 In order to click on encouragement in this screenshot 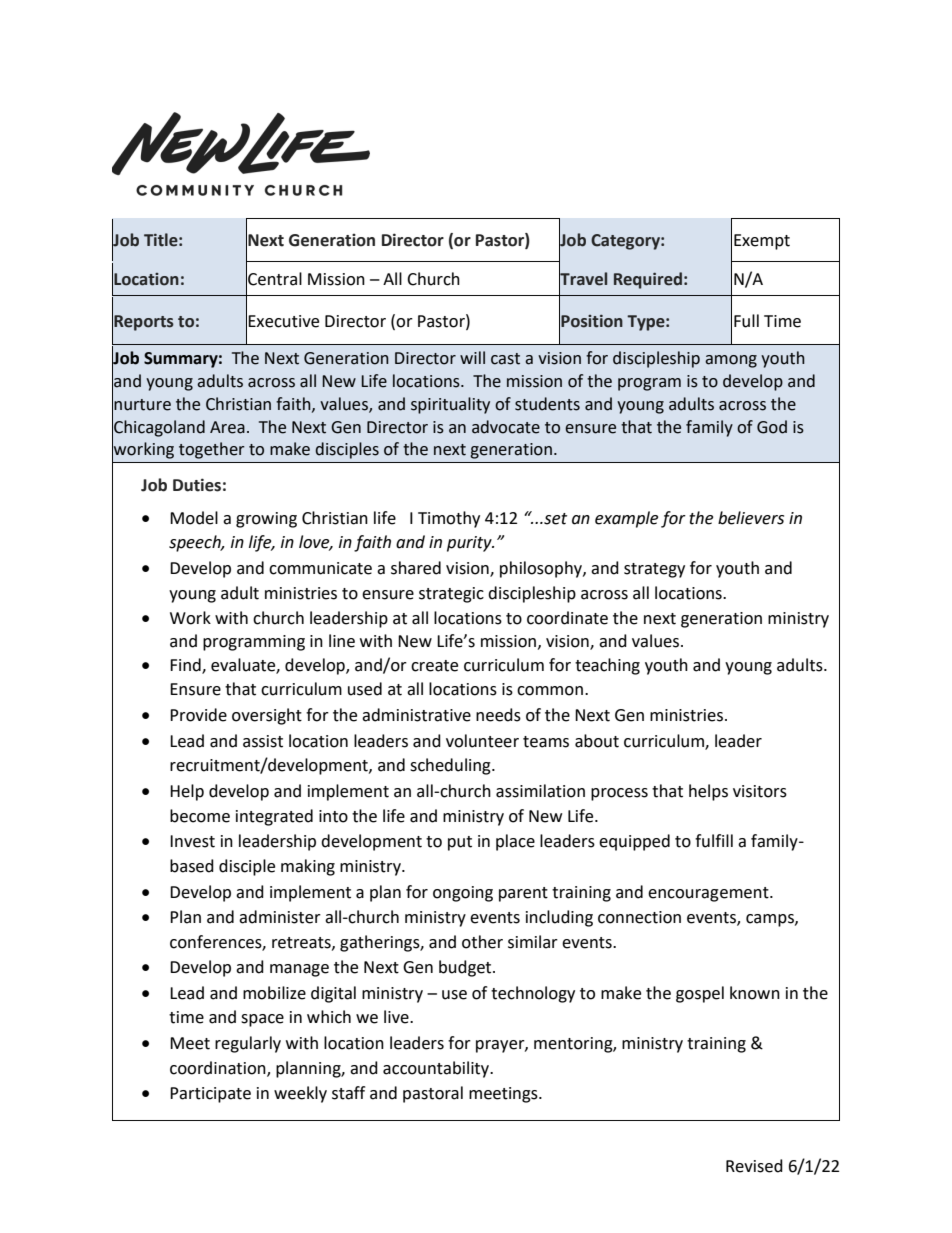, I will do `click(709, 894)`.
